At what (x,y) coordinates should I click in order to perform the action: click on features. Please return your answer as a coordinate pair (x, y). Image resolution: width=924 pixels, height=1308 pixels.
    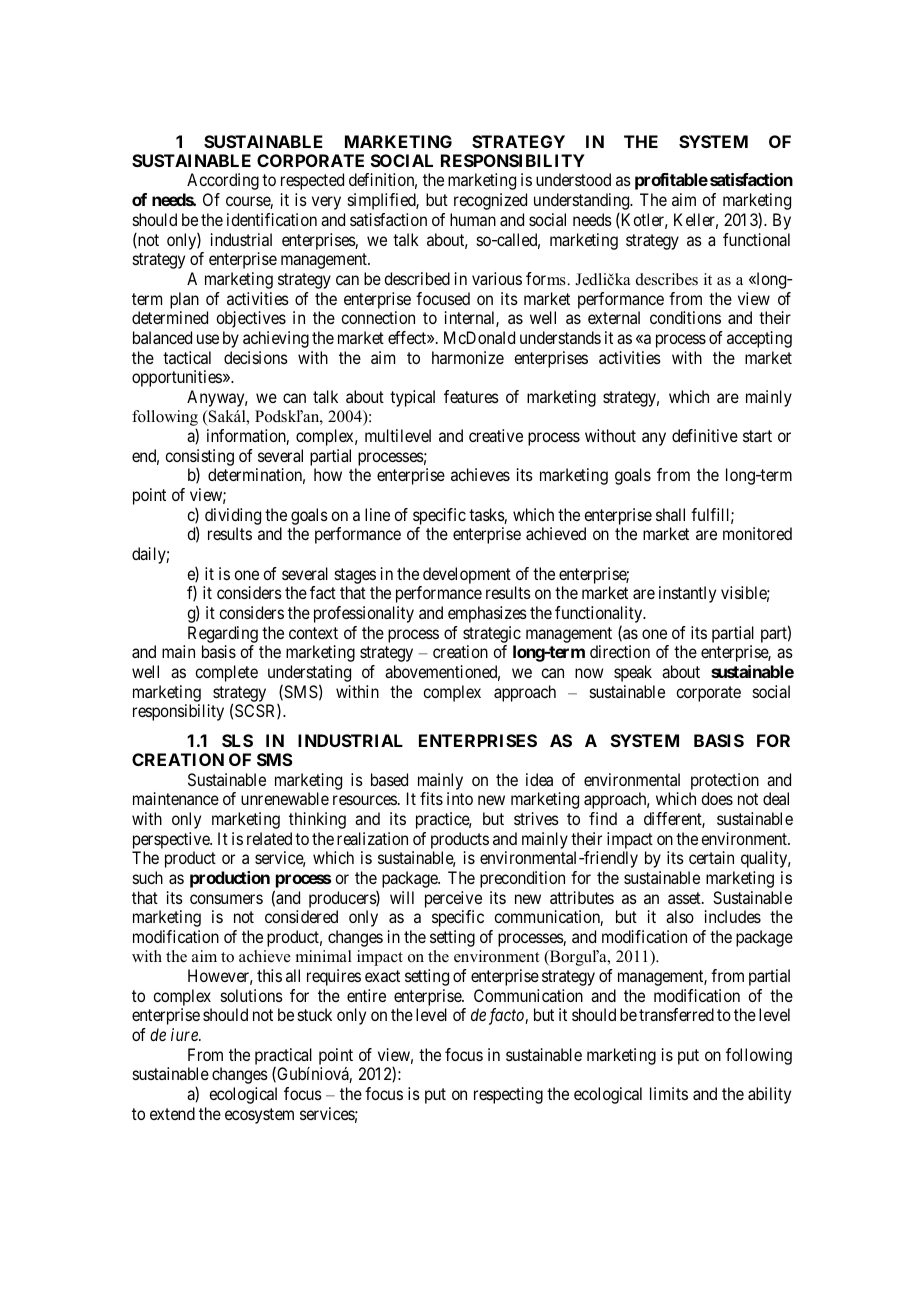
    Looking at the image, I should click on (471, 396).
